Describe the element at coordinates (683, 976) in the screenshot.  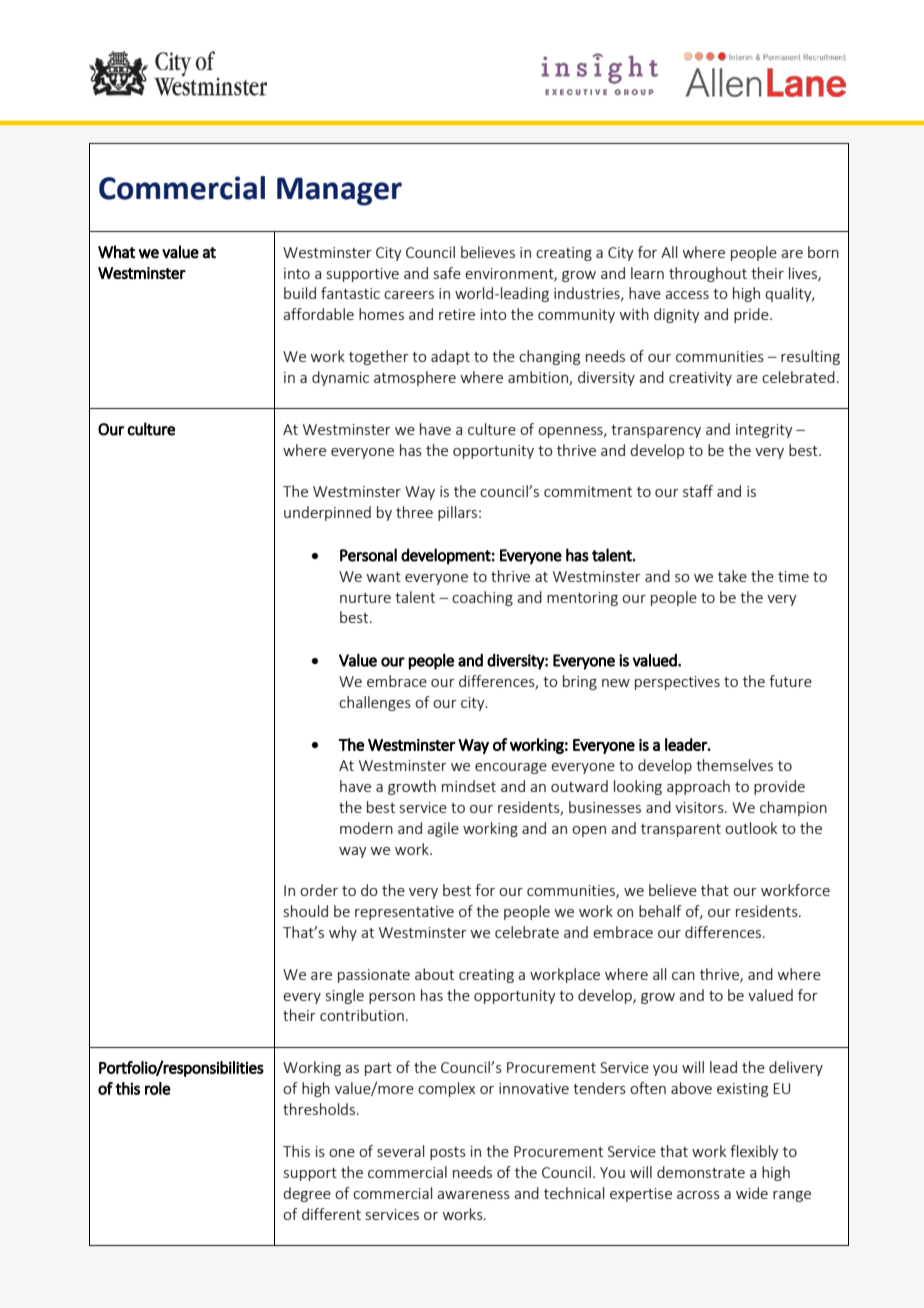
I see `can` at that location.
